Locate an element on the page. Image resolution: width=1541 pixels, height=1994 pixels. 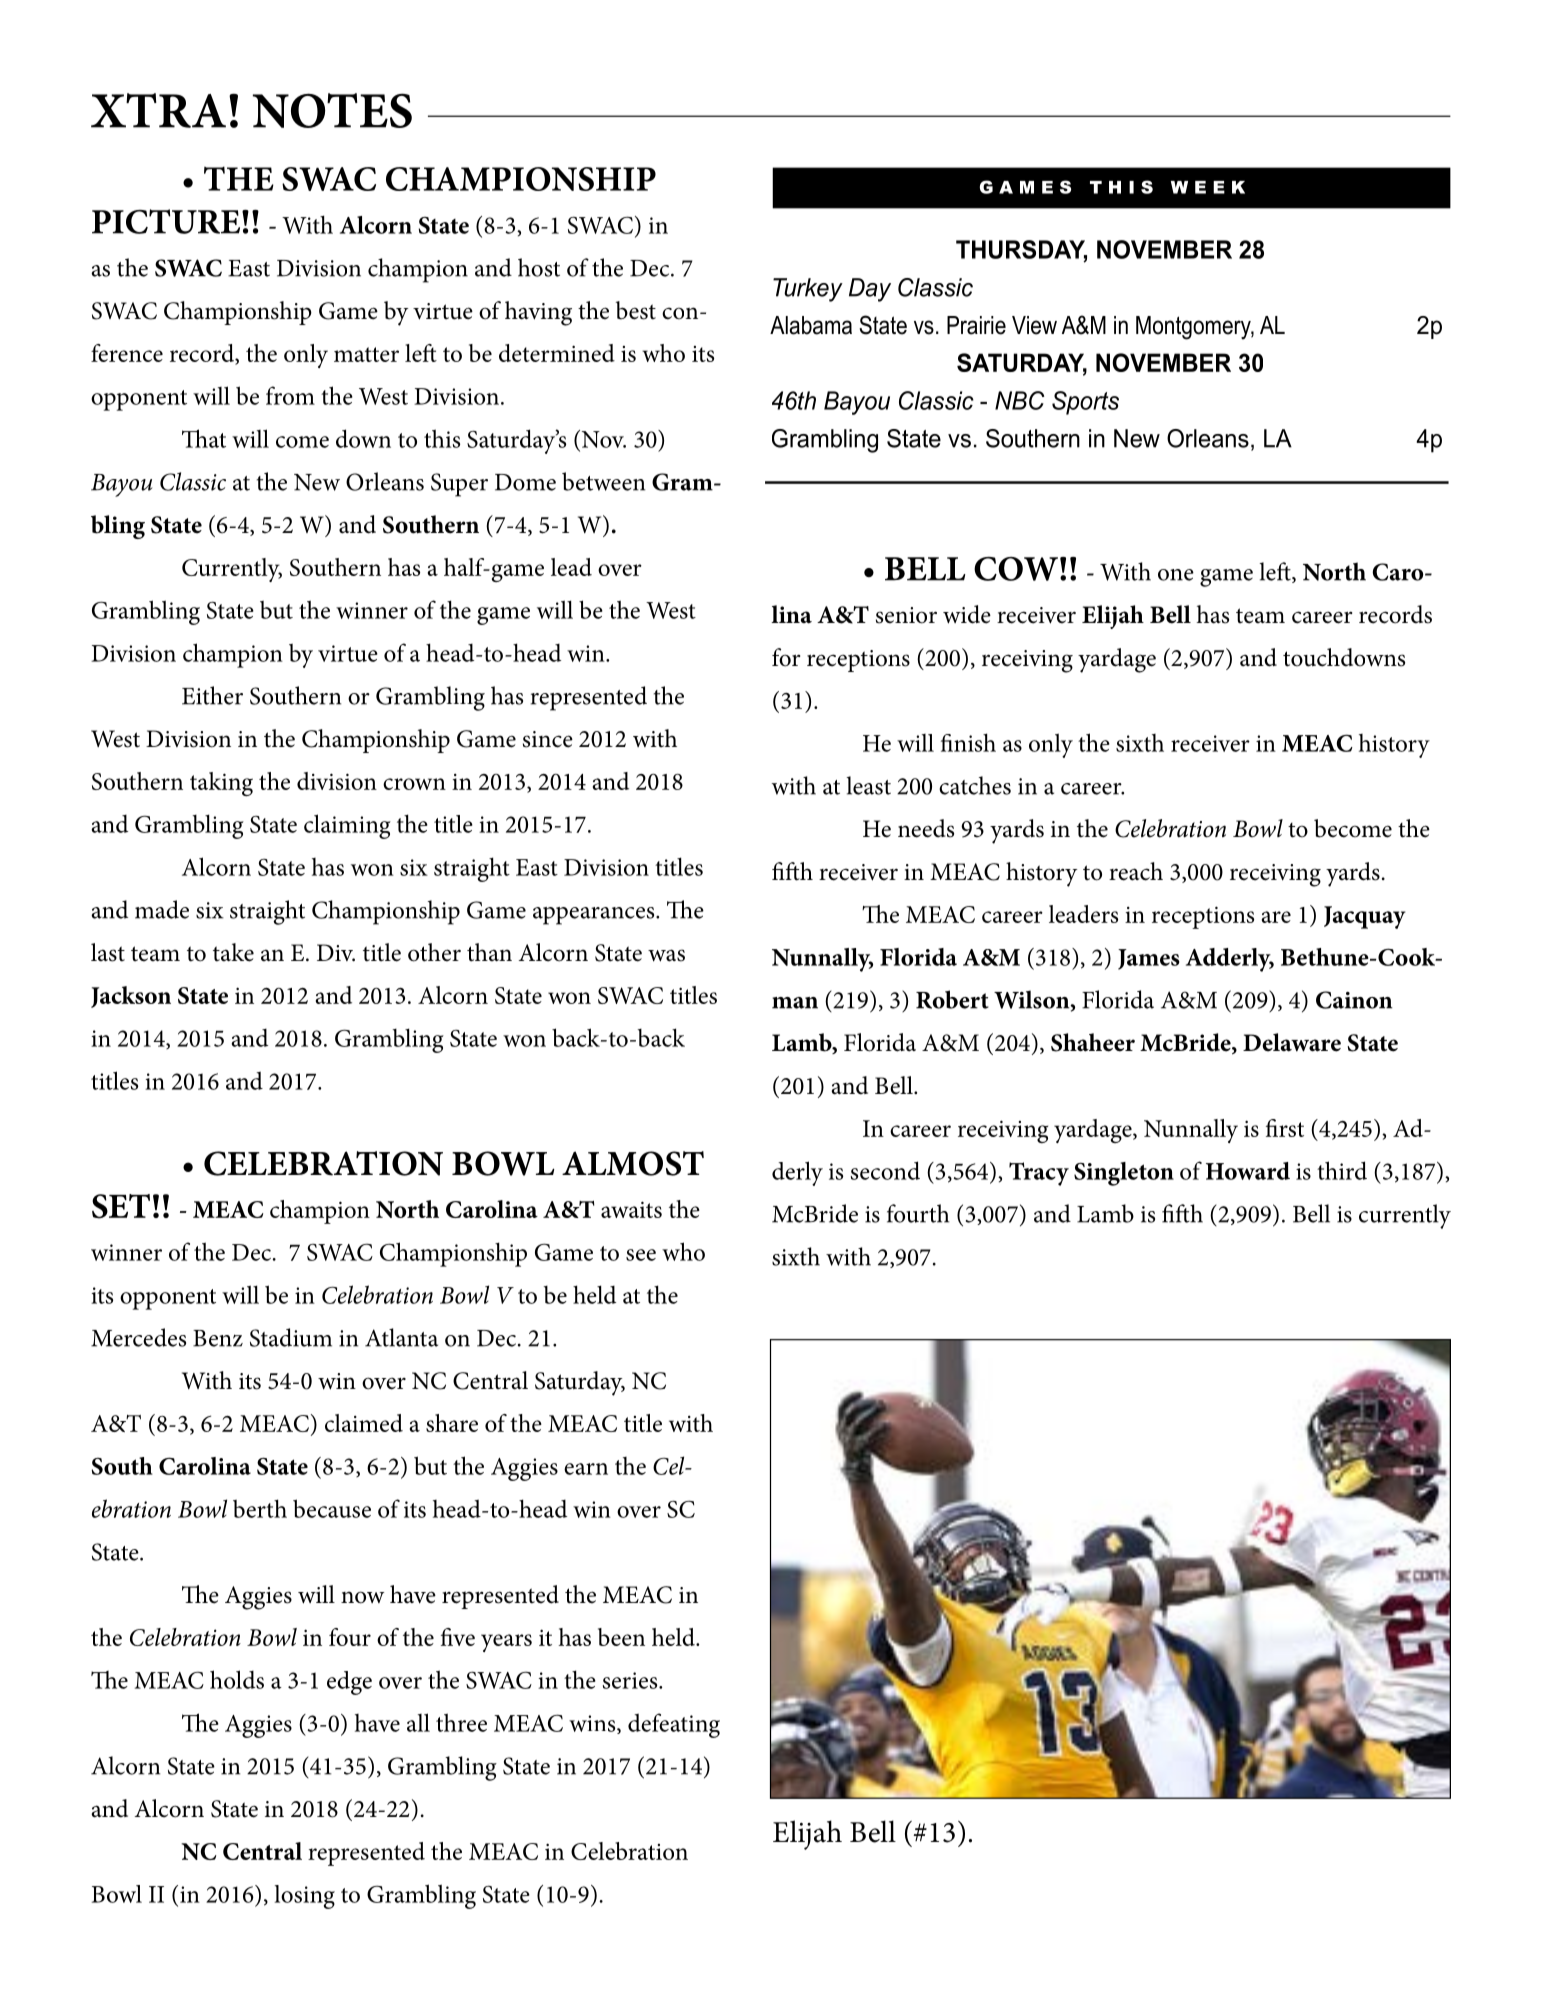
Turkey is located at coordinates (808, 290).
